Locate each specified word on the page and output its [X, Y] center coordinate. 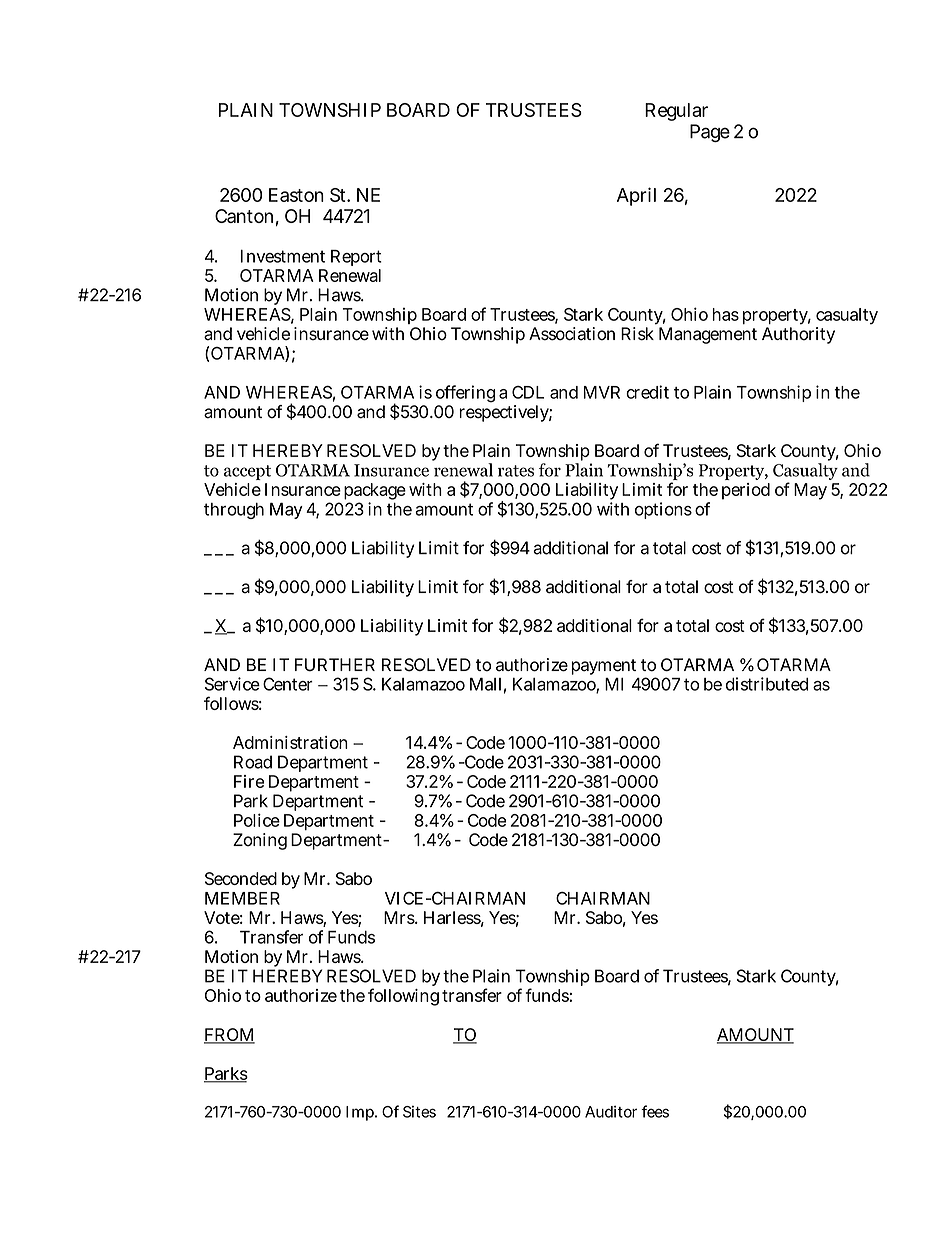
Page [710, 133]
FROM [229, 1036]
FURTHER [335, 665]
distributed [767, 684]
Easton [296, 195]
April [636, 196]
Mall [485, 684]
